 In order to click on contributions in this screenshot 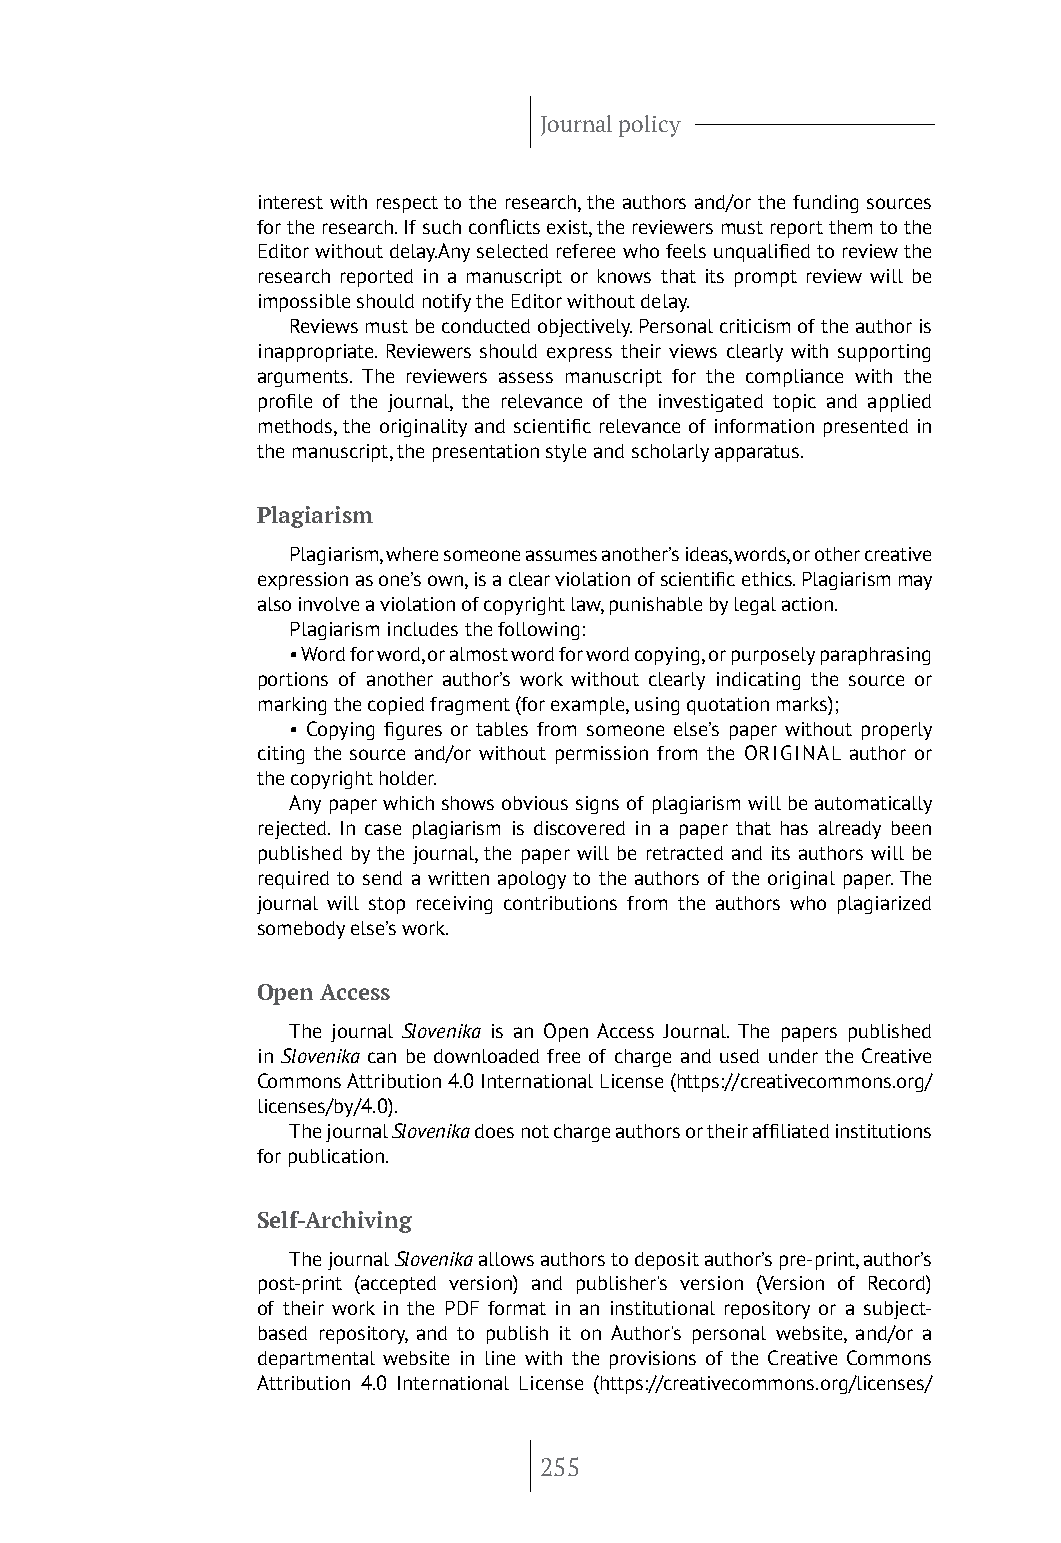, I will do `click(560, 903)`.
